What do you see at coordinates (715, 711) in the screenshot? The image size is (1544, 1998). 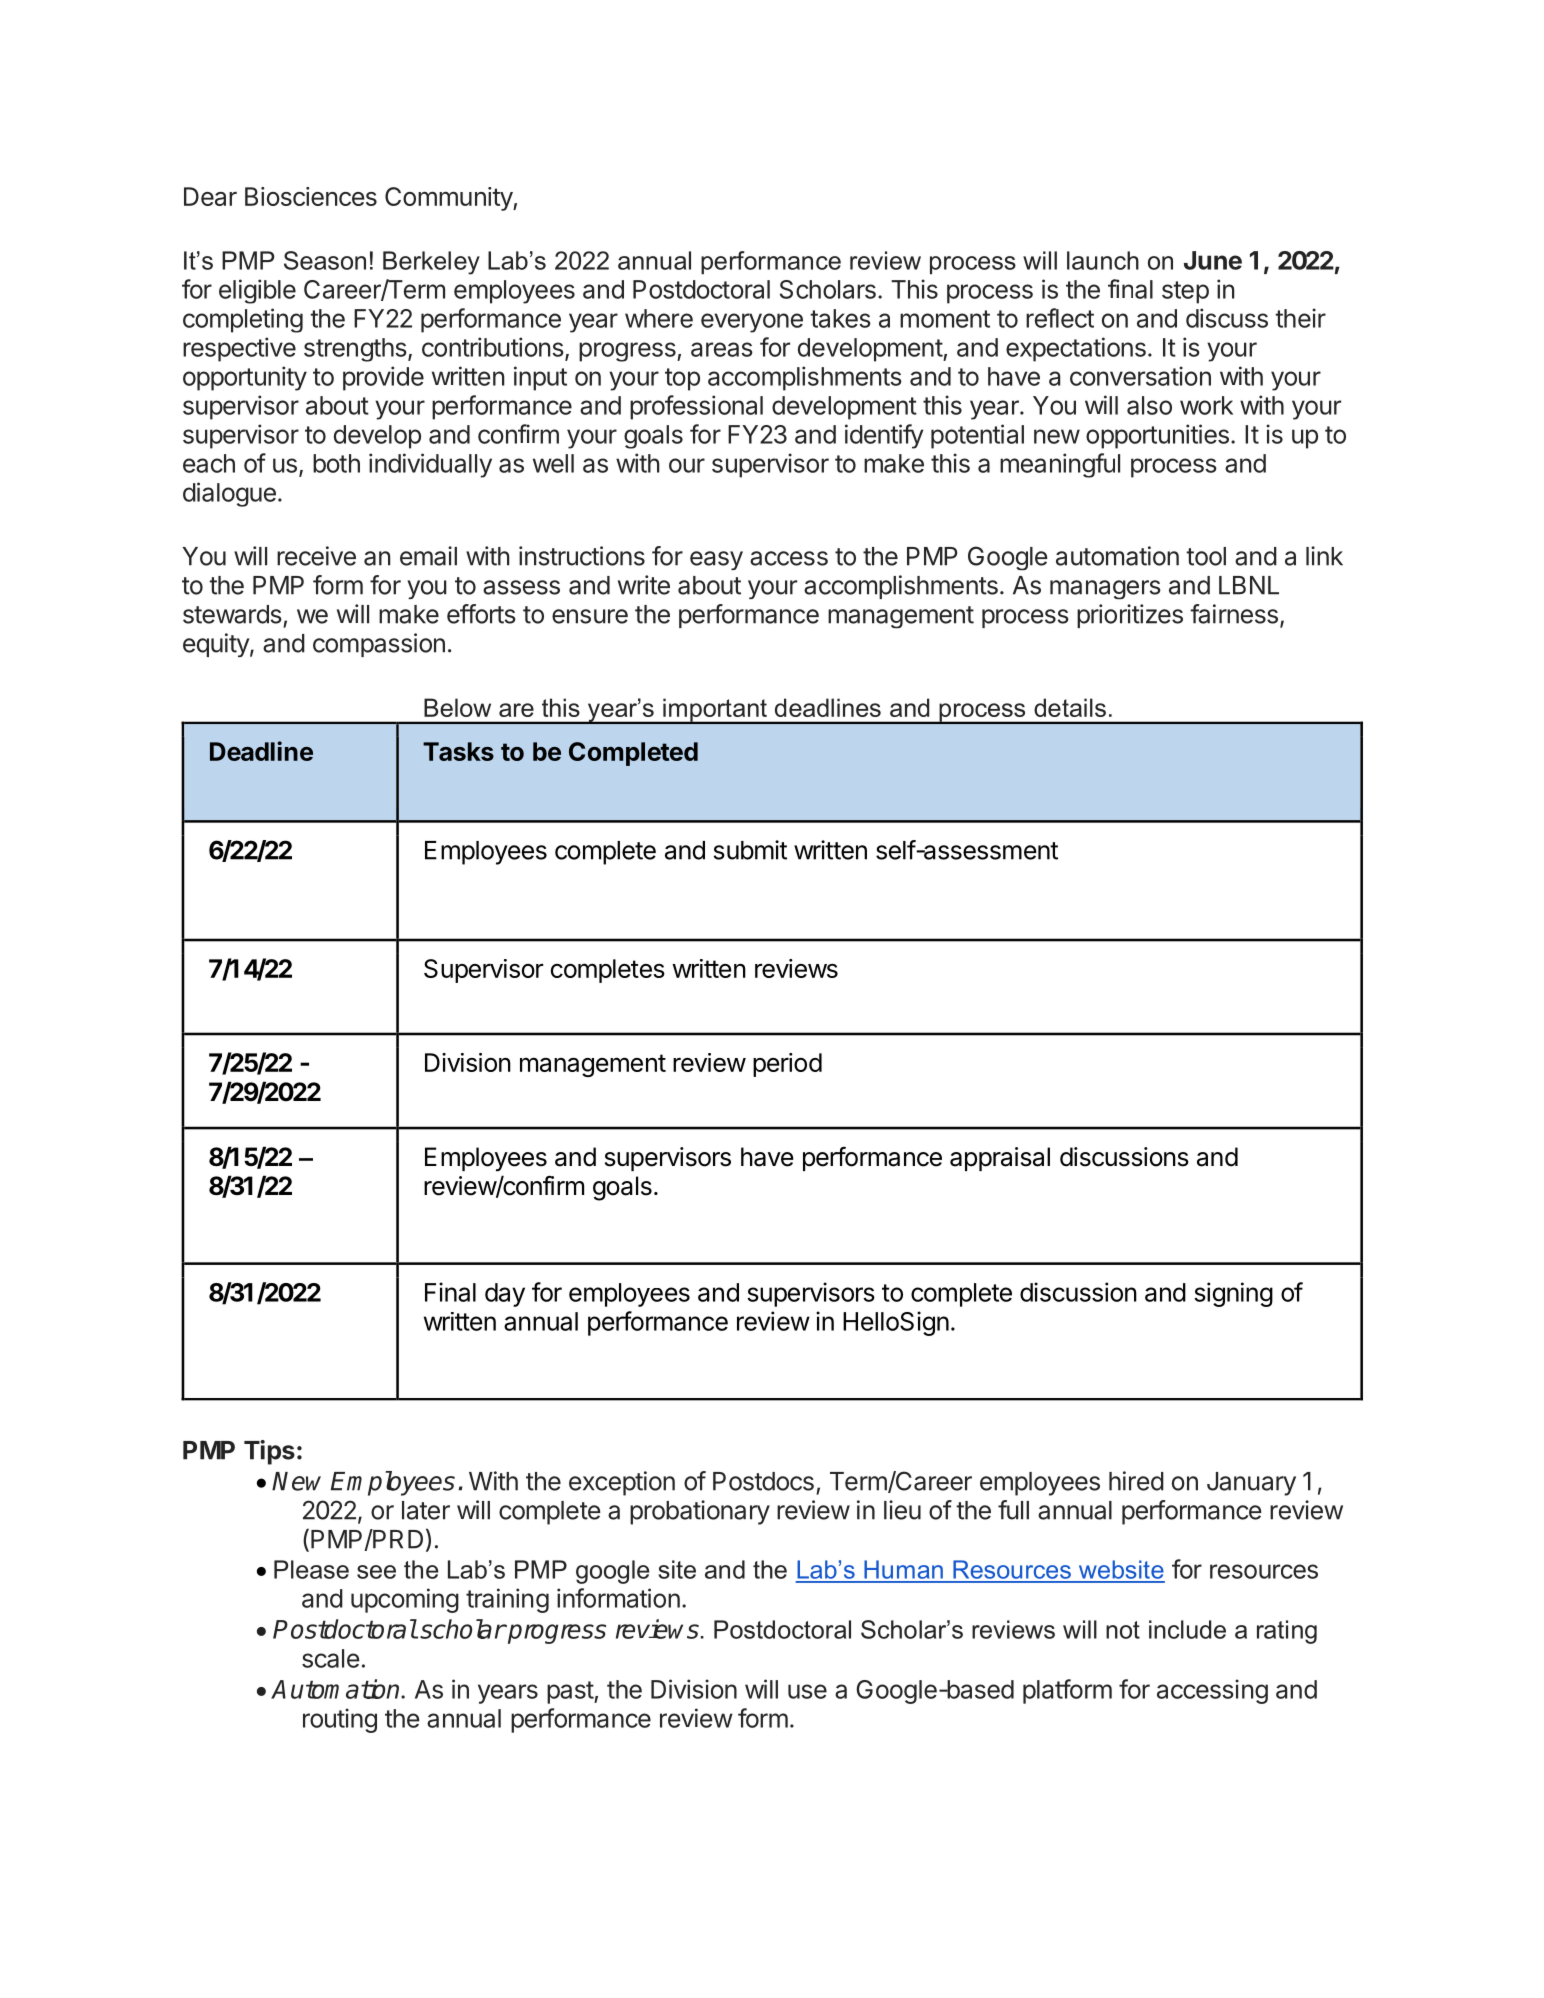 I see `important` at bounding box center [715, 711].
